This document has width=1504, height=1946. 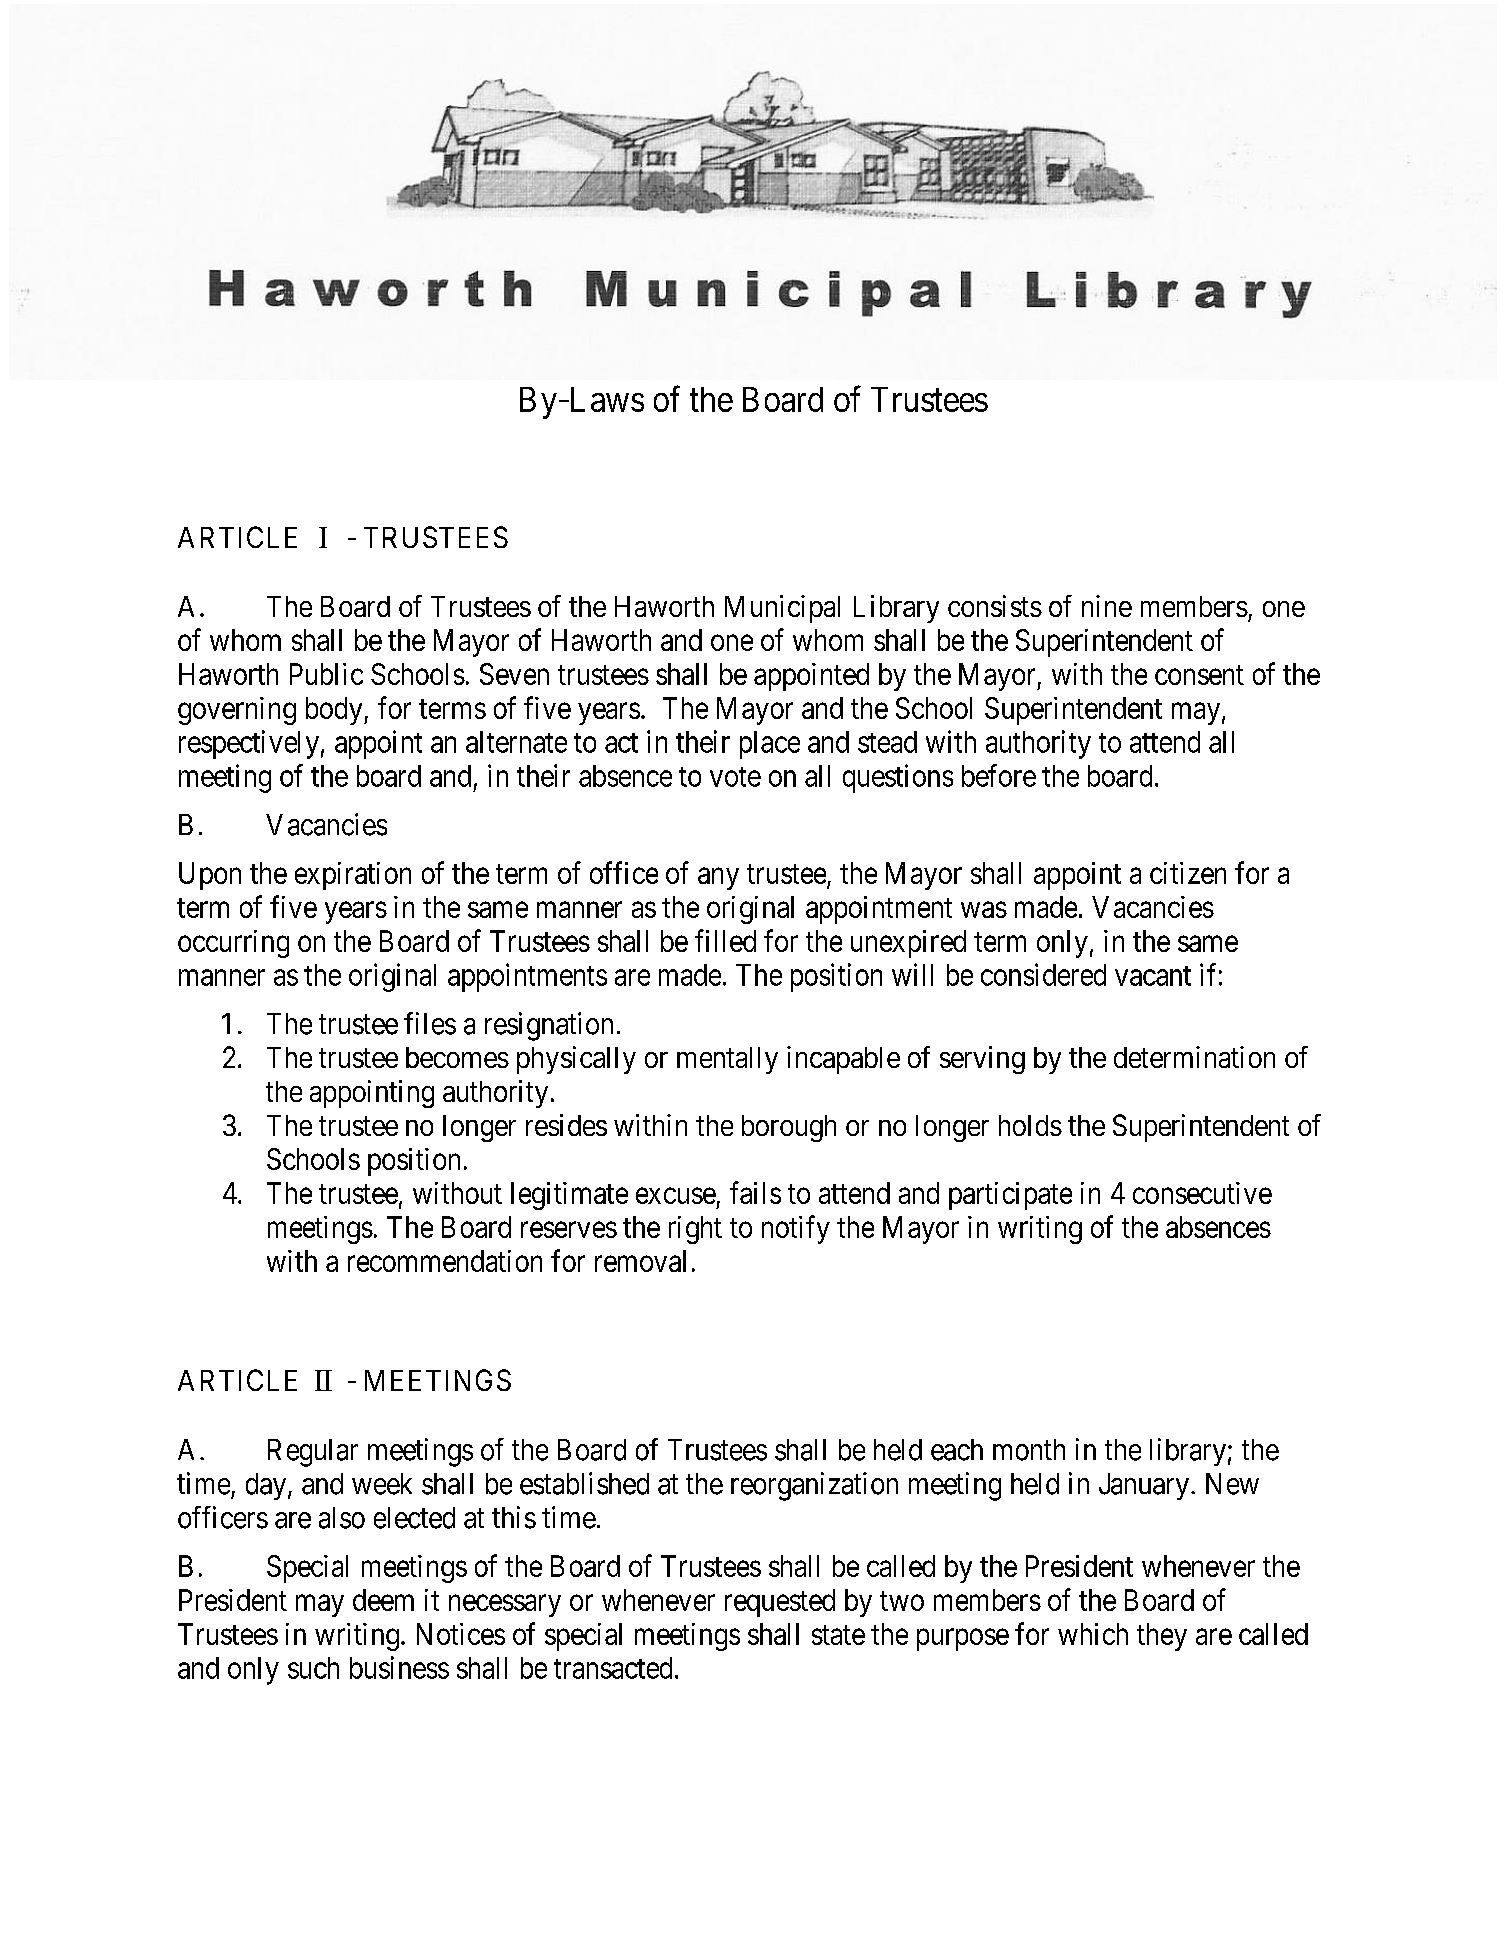 I want to click on any, so click(x=718, y=879).
